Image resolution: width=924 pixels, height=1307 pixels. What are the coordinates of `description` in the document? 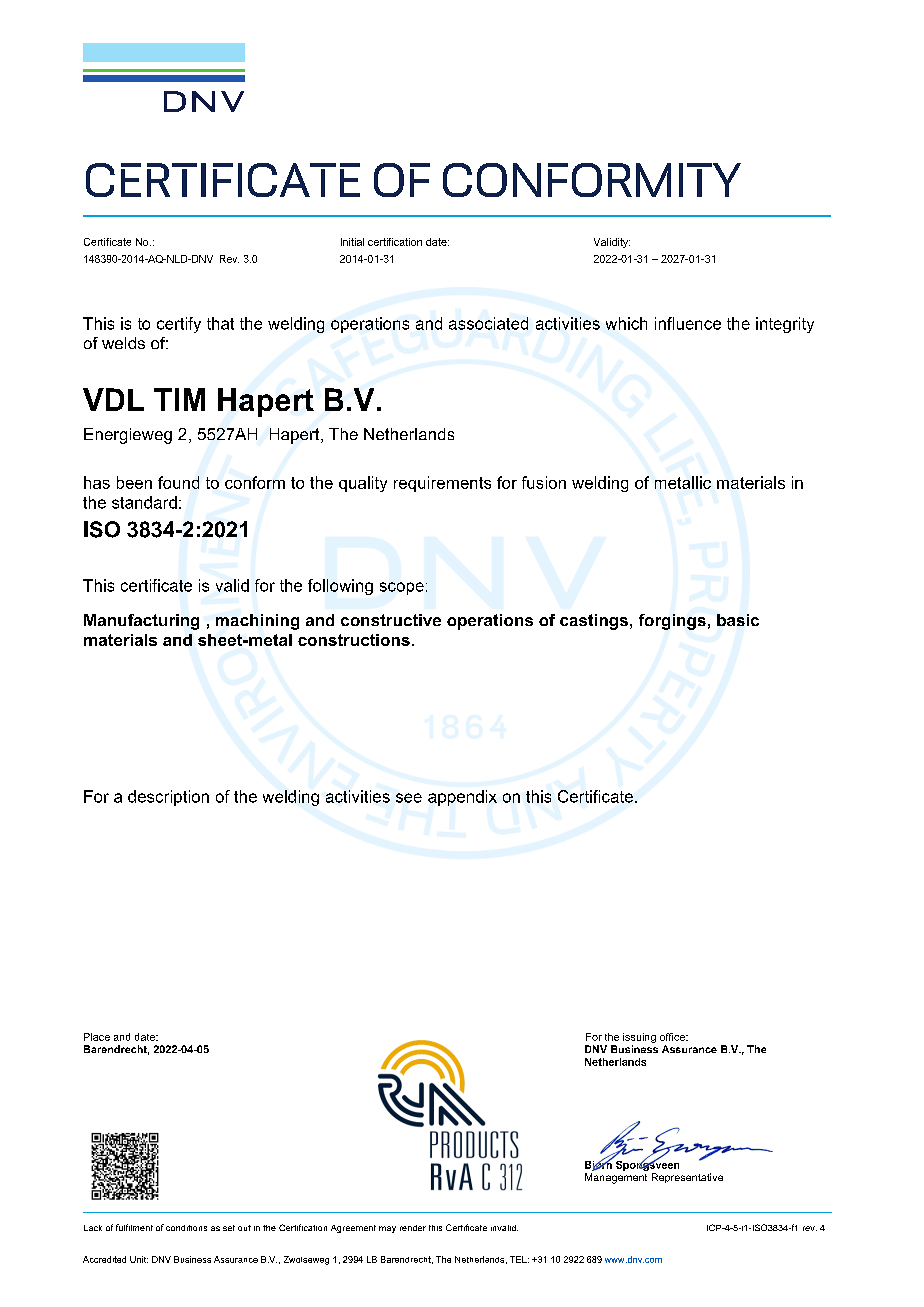 It's located at (168, 798).
